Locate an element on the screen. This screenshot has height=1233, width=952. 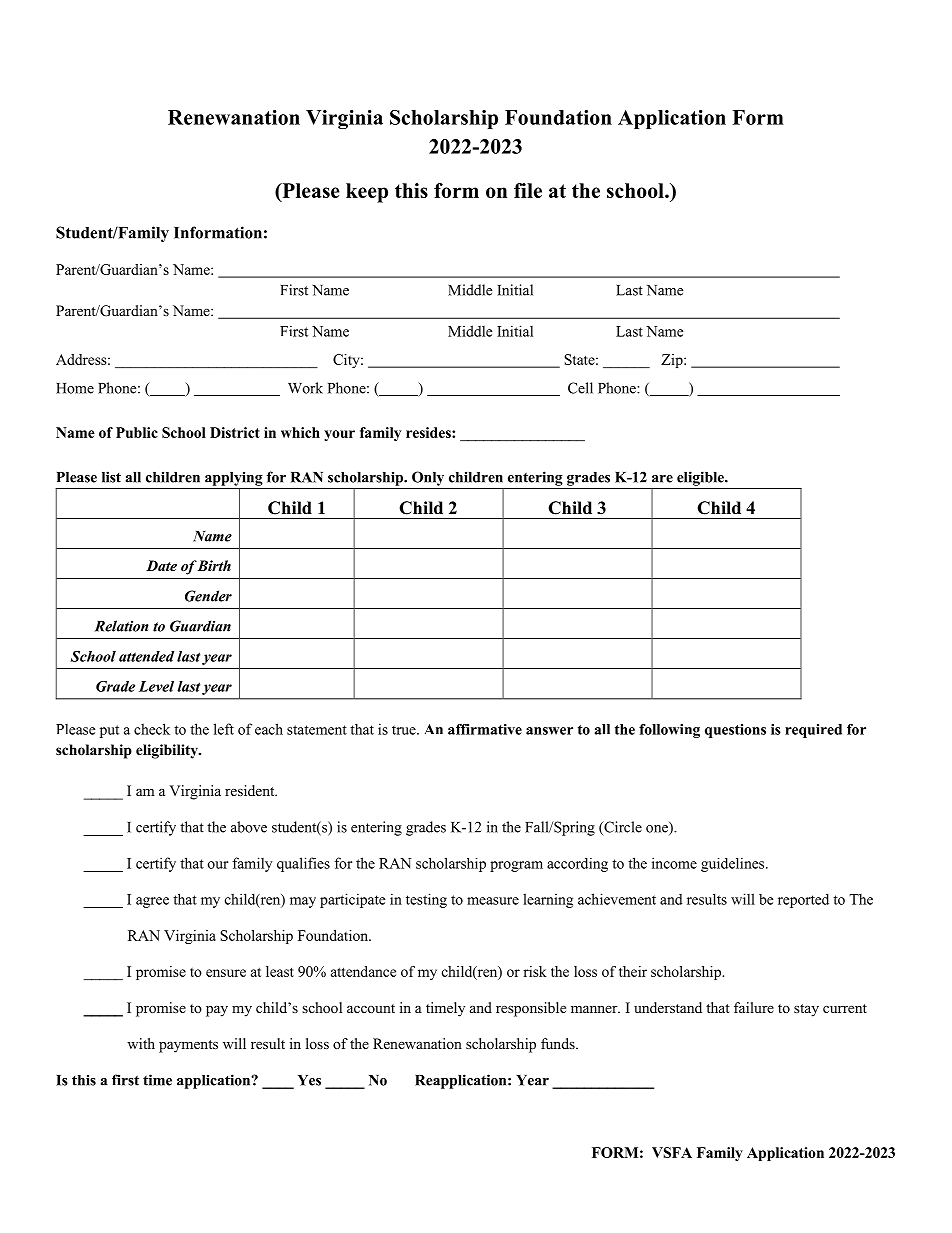
affirmative is located at coordinates (485, 729).
